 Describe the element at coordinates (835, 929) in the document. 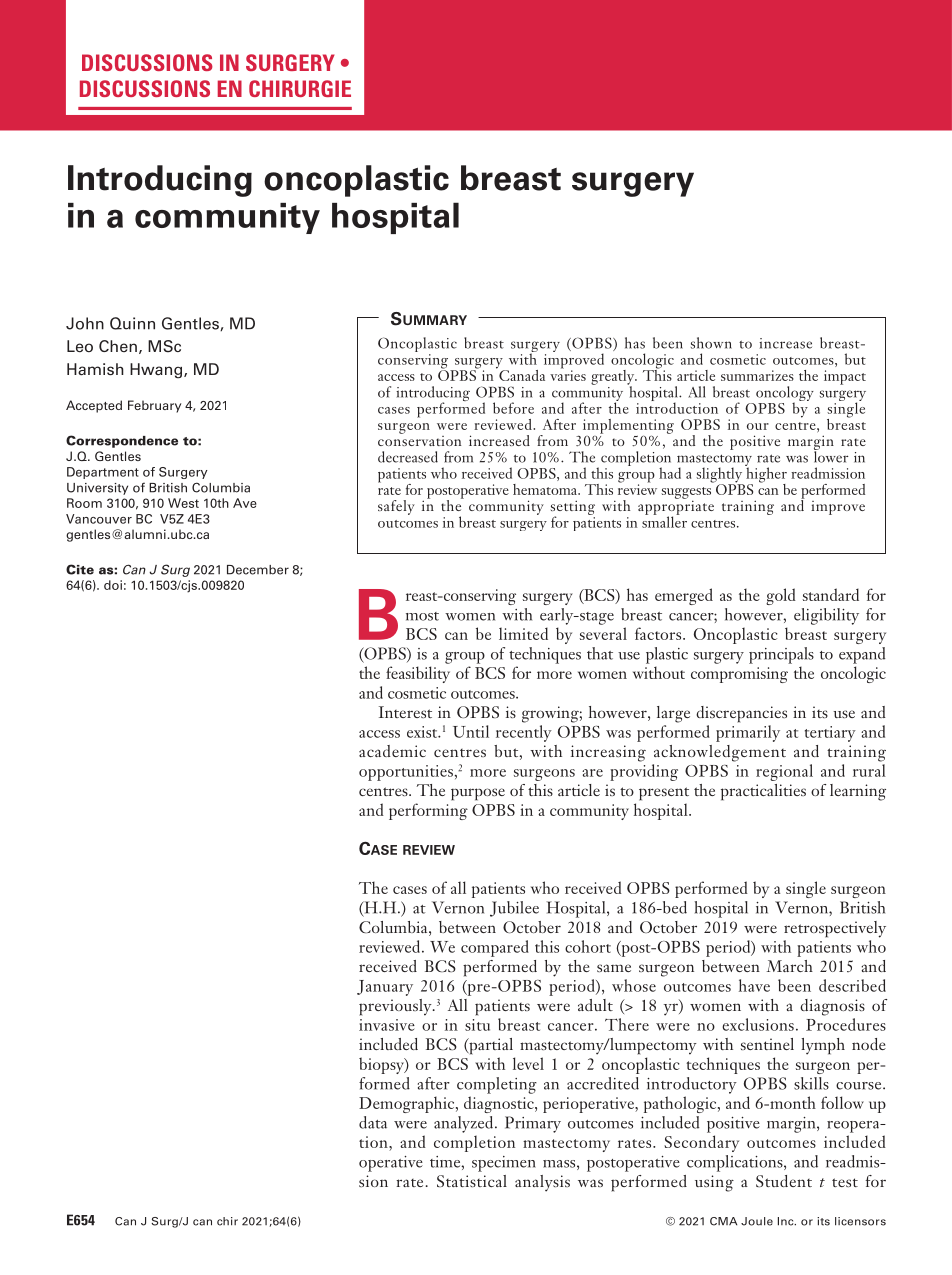

I see `retrospectively` at that location.
